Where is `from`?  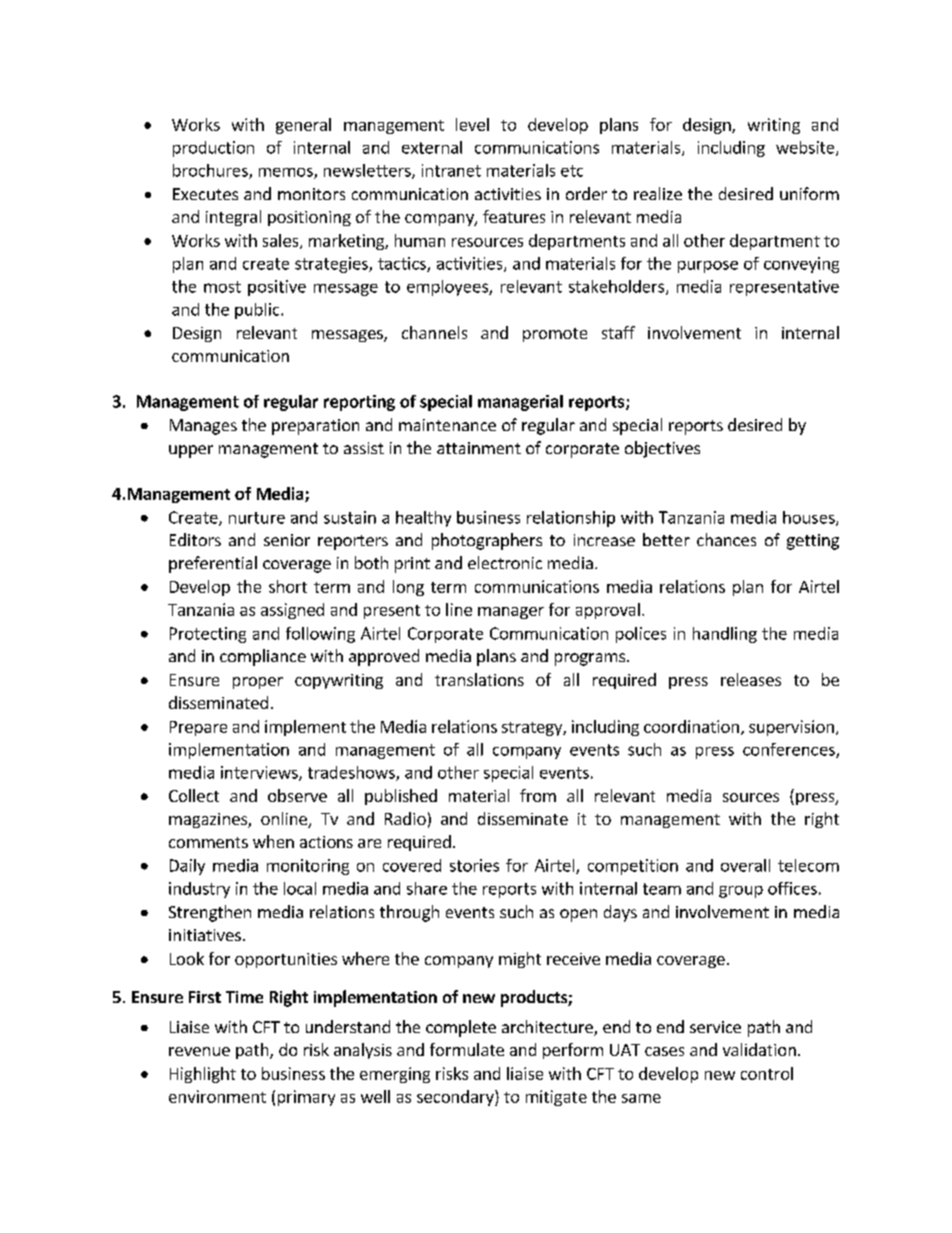
from is located at coordinates (538, 795).
